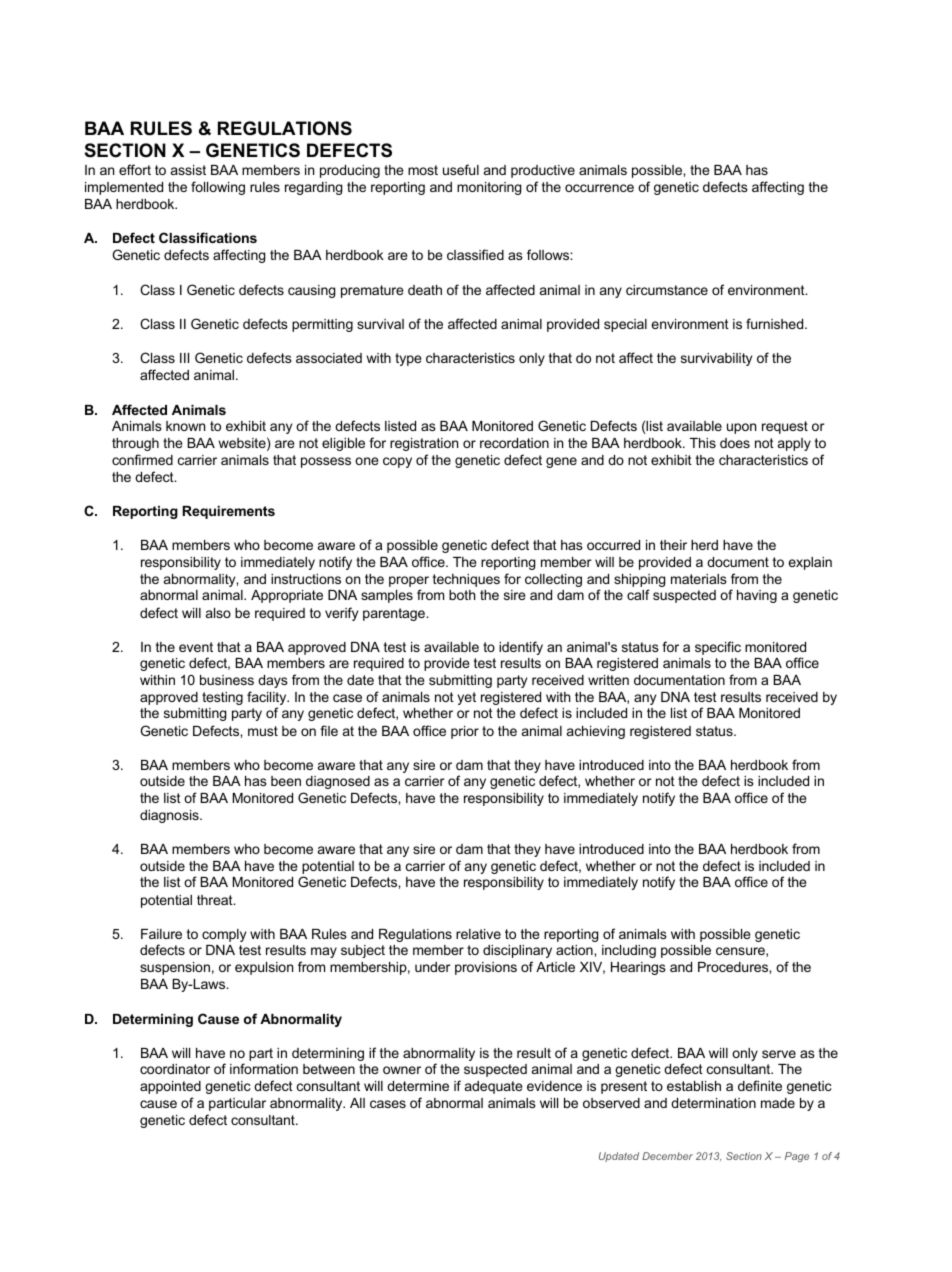 This screenshot has width=952, height=1272. What do you see at coordinates (218, 188) in the screenshot?
I see `following` at bounding box center [218, 188].
